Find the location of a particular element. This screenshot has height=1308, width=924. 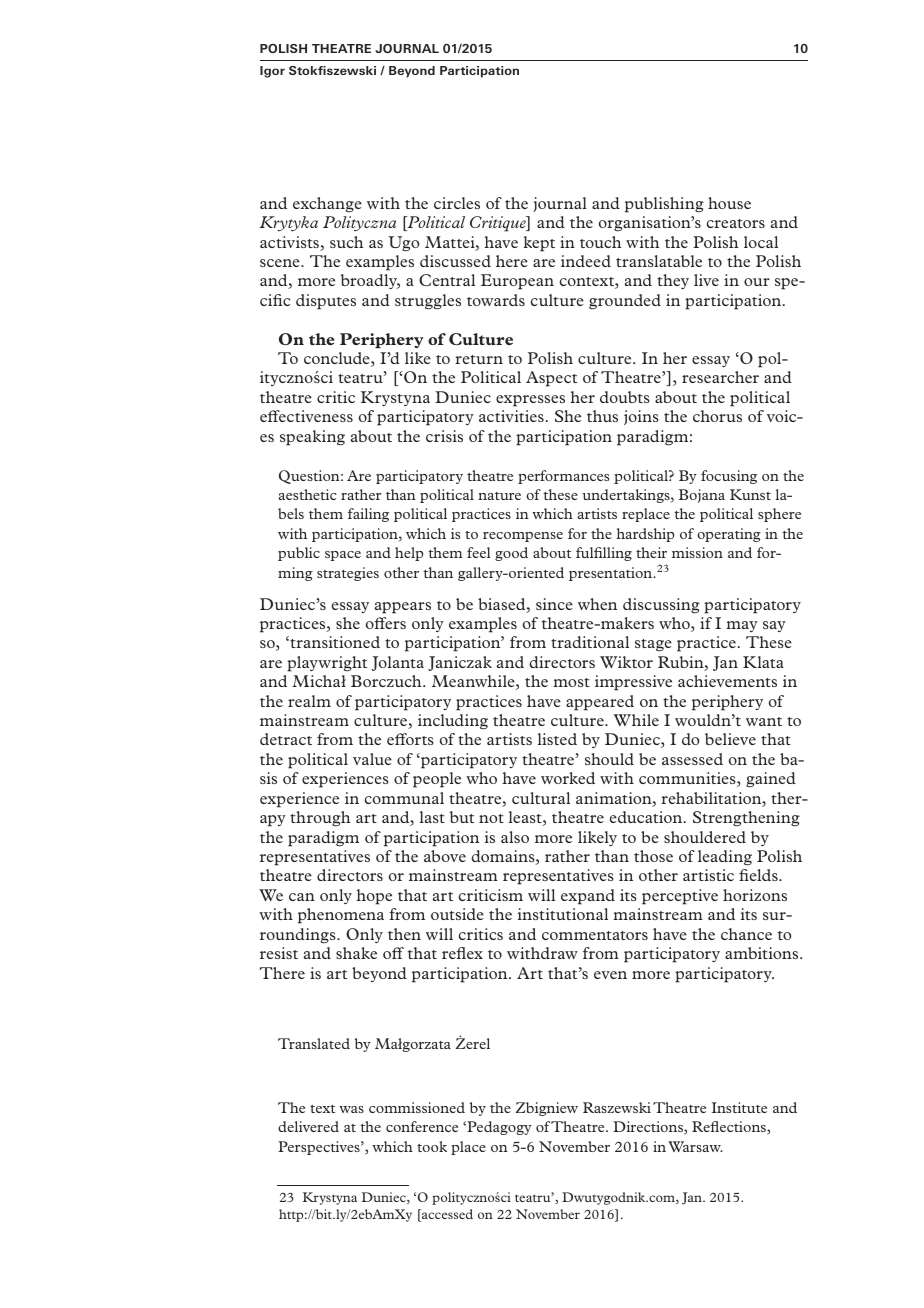

Zbigniew is located at coordinates (547, 1109).
